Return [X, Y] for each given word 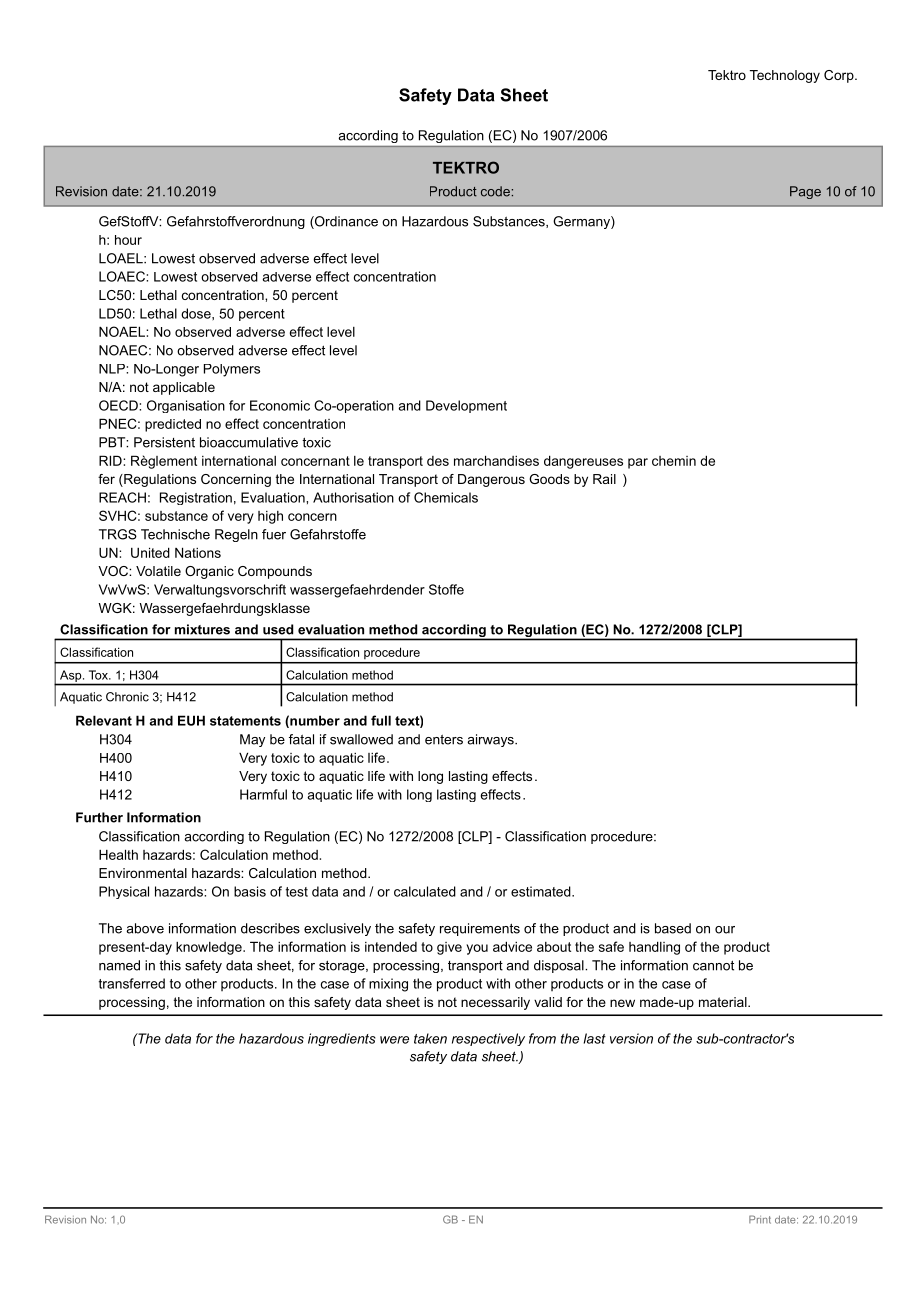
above [145, 928]
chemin [674, 461]
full [381, 720]
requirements [480, 929]
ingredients [342, 1039]
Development [466, 406]
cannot [713, 965]
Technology [785, 76]
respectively [488, 1039]
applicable [184, 388]
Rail [604, 479]
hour [128, 240]
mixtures [202, 629]
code [495, 191]
